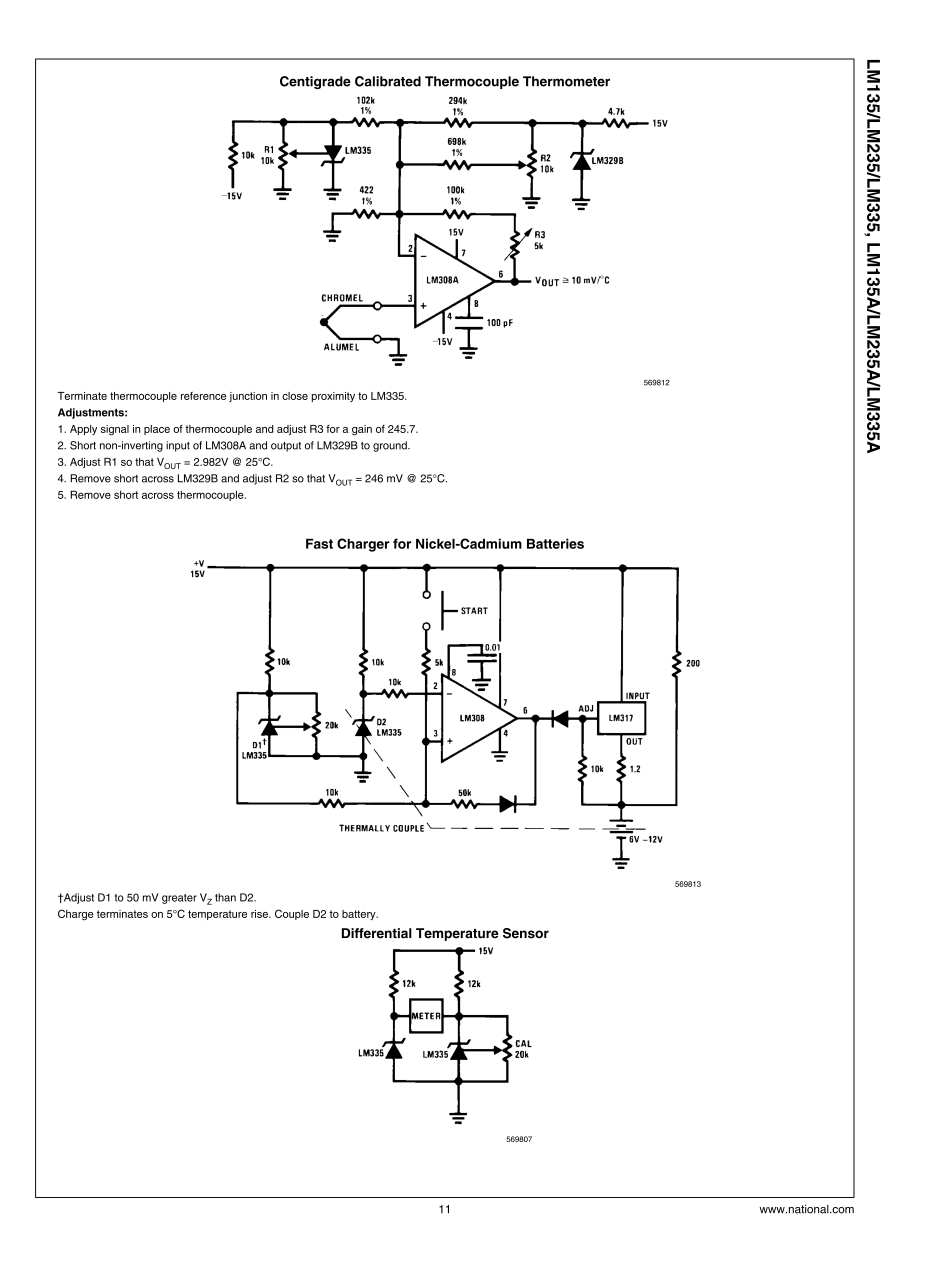 The height and width of the screenshot is (1276, 952). Describe the element at coordinates (555, 543) in the screenshot. I see `Batteries` at that location.
